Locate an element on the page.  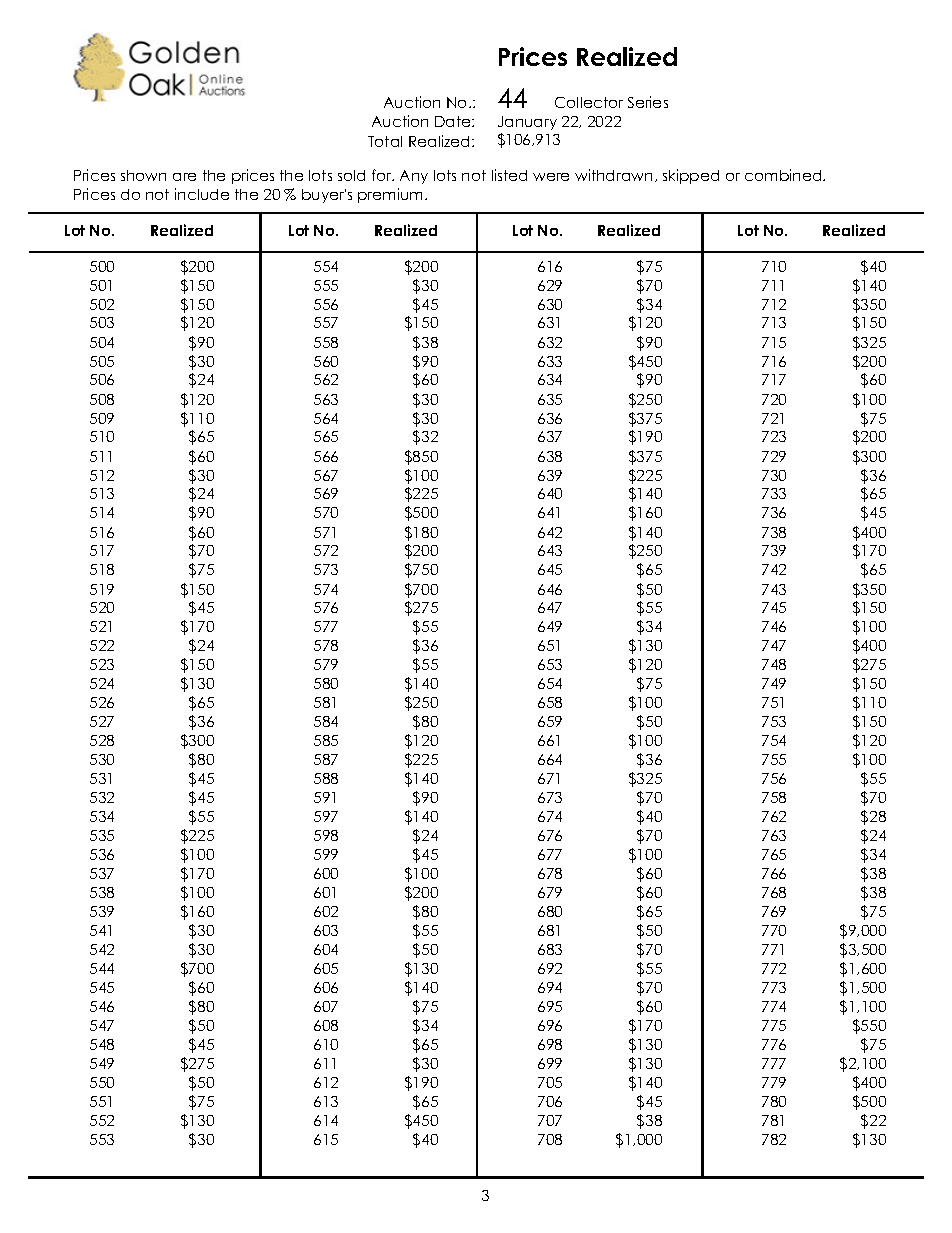
Date is located at coordinates (454, 121).
